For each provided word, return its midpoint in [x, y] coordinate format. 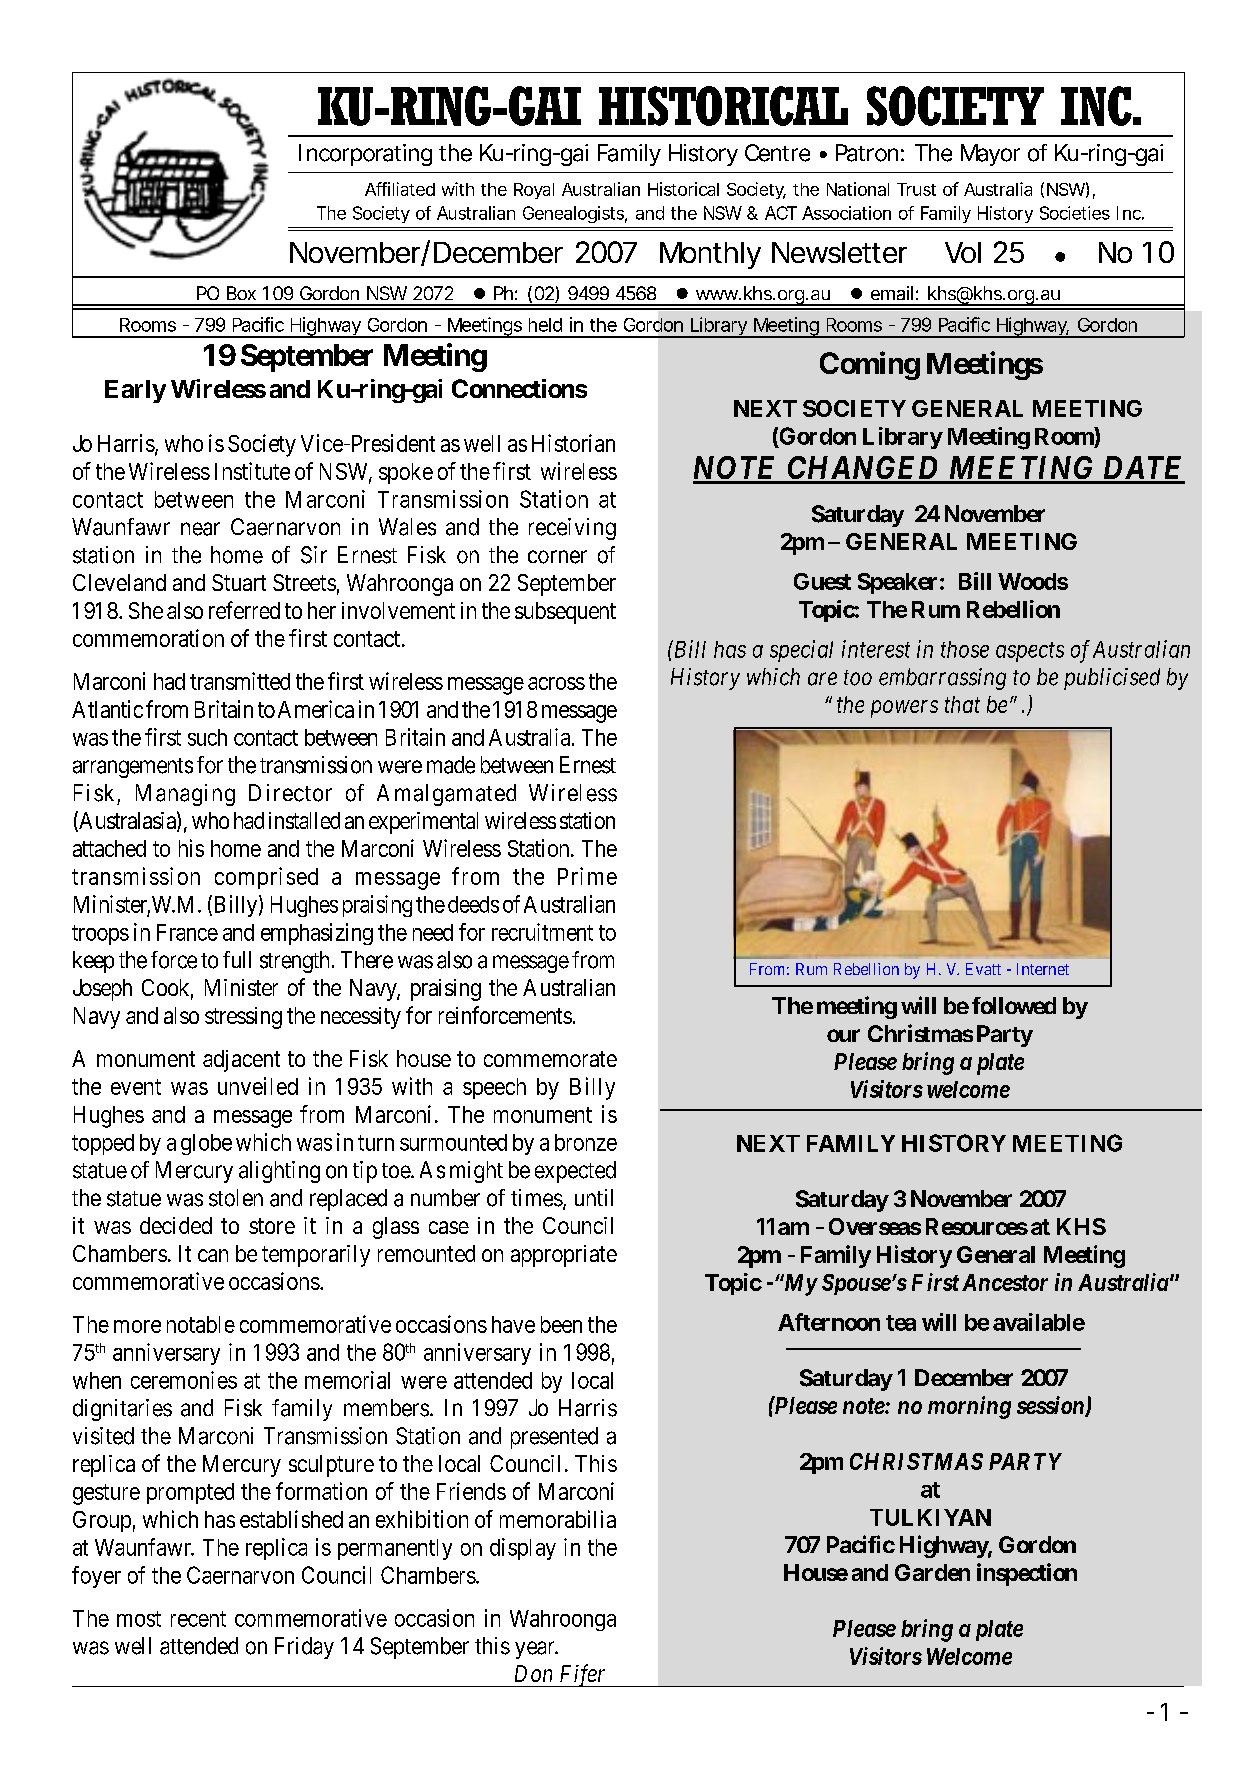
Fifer [583, 1675]
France [187, 932]
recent [198, 1619]
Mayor [990, 155]
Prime [587, 876]
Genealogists [575, 214]
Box [241, 293]
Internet [1043, 969]
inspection [1027, 1574]
